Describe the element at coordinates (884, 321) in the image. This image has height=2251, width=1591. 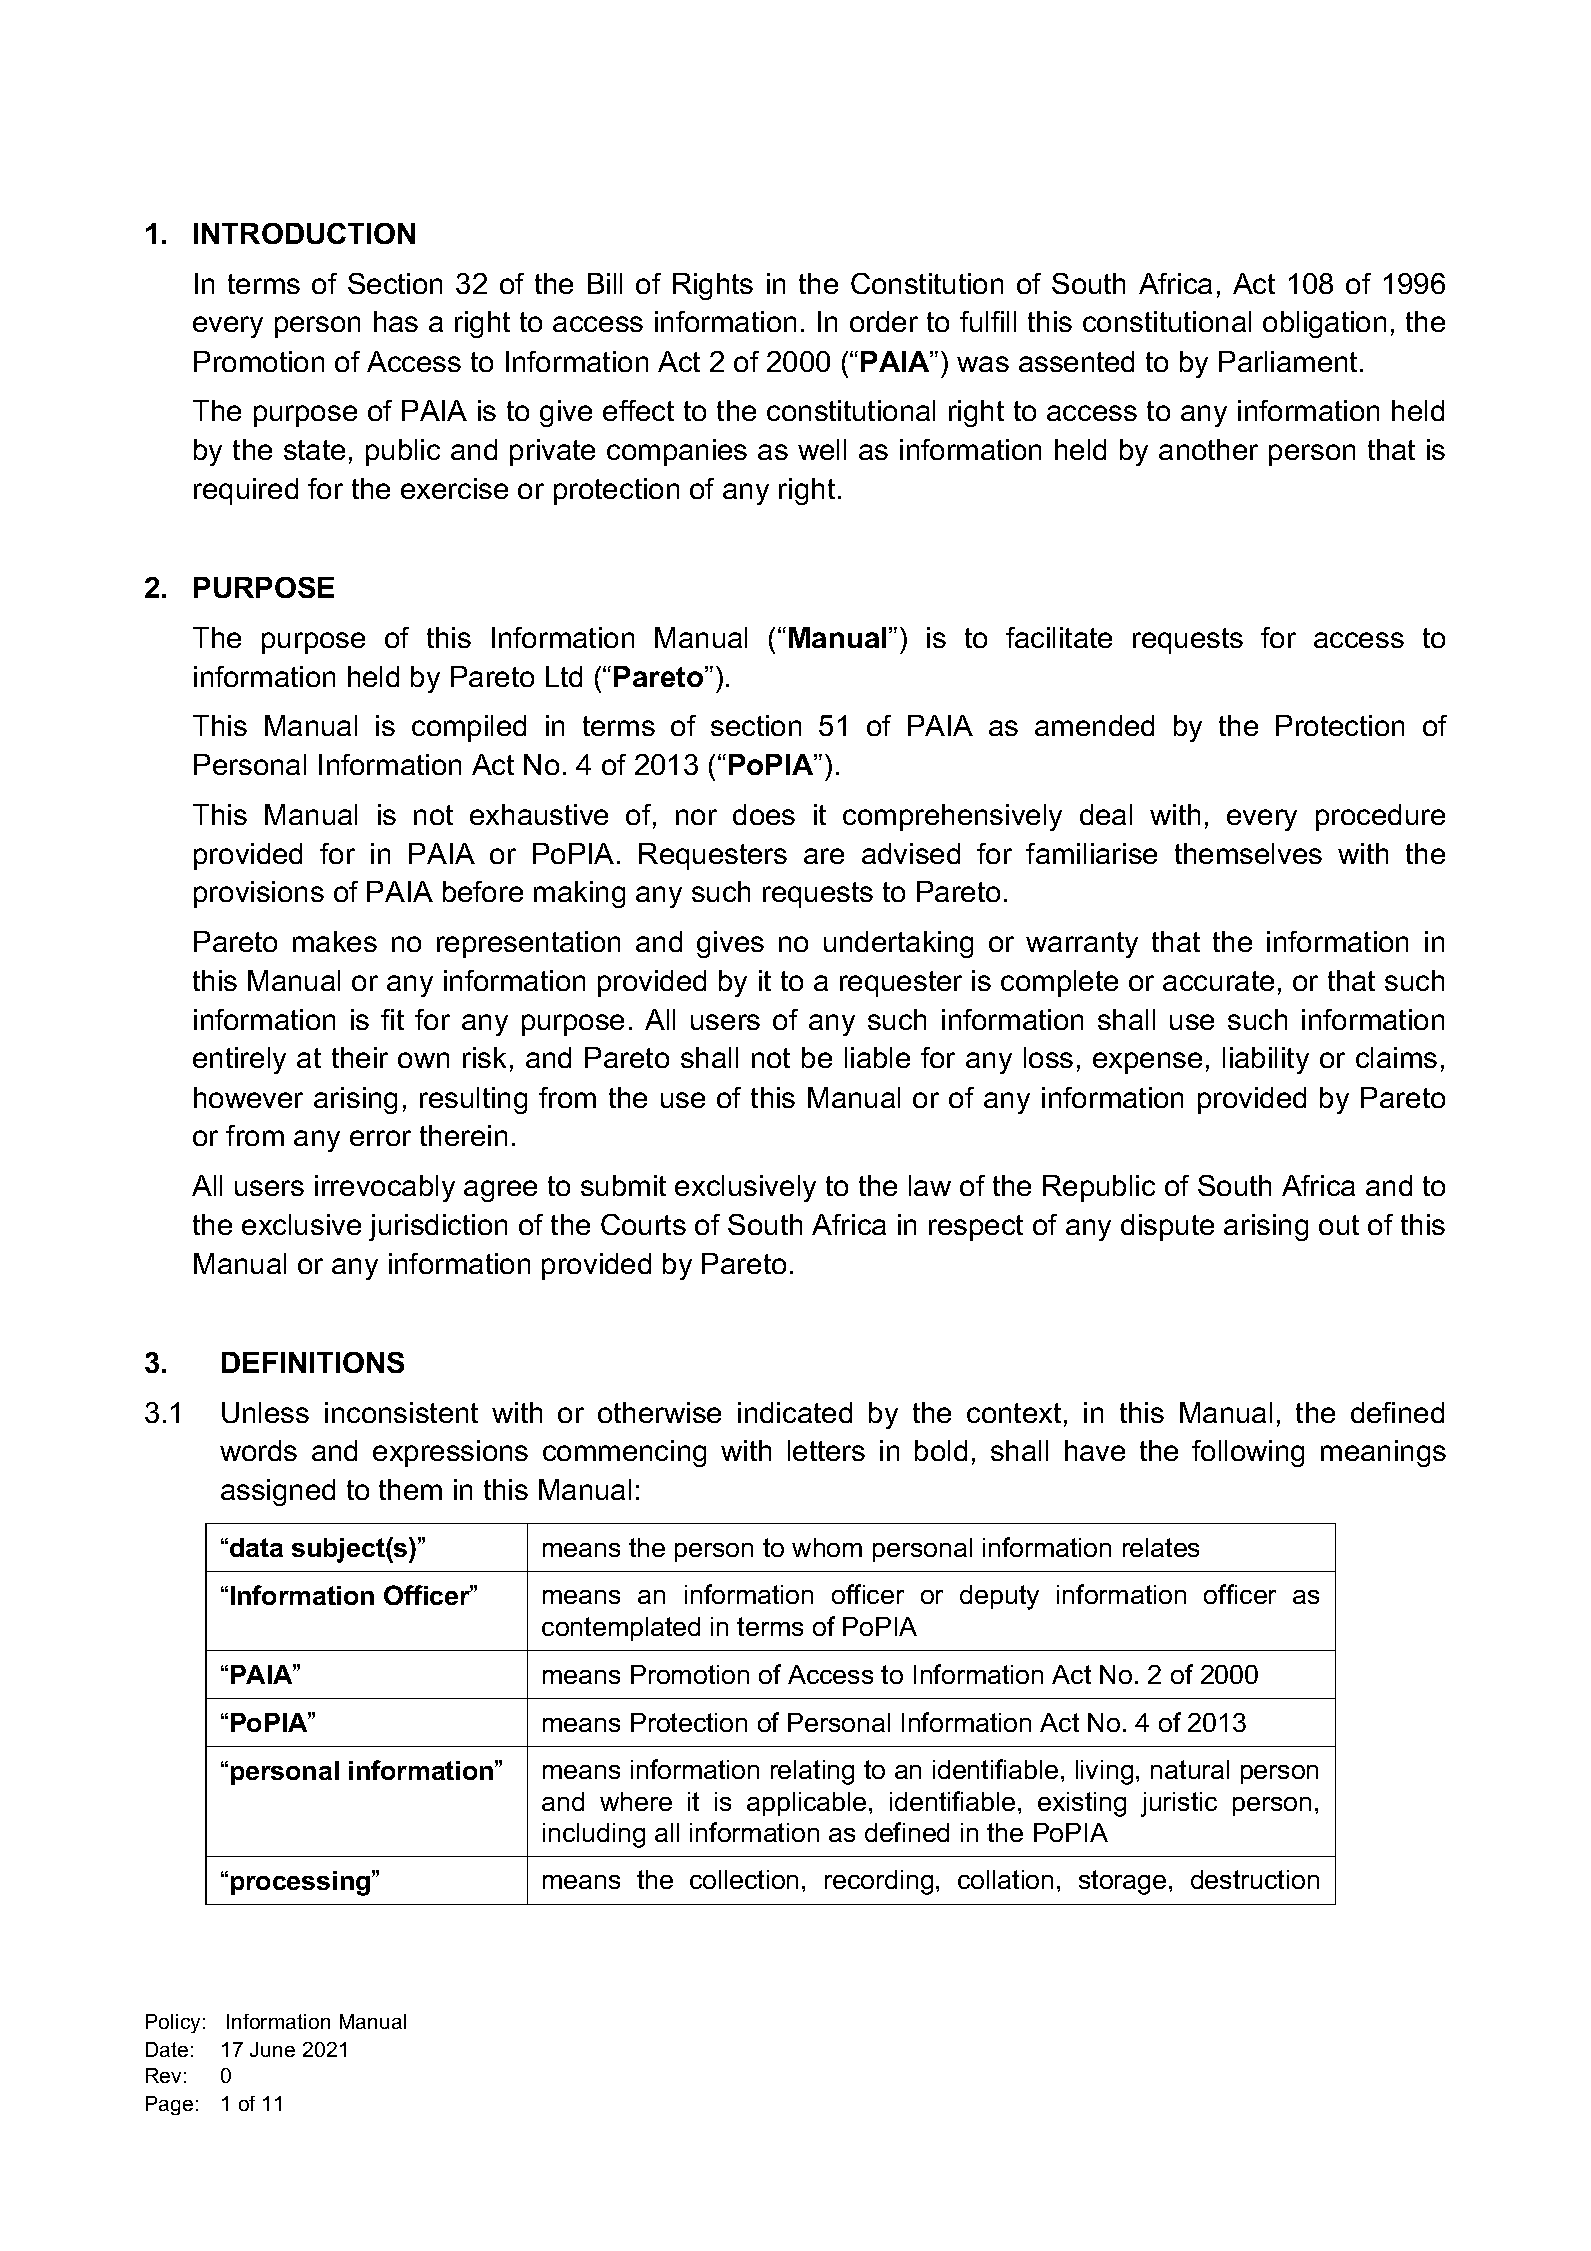
I see `order` at that location.
